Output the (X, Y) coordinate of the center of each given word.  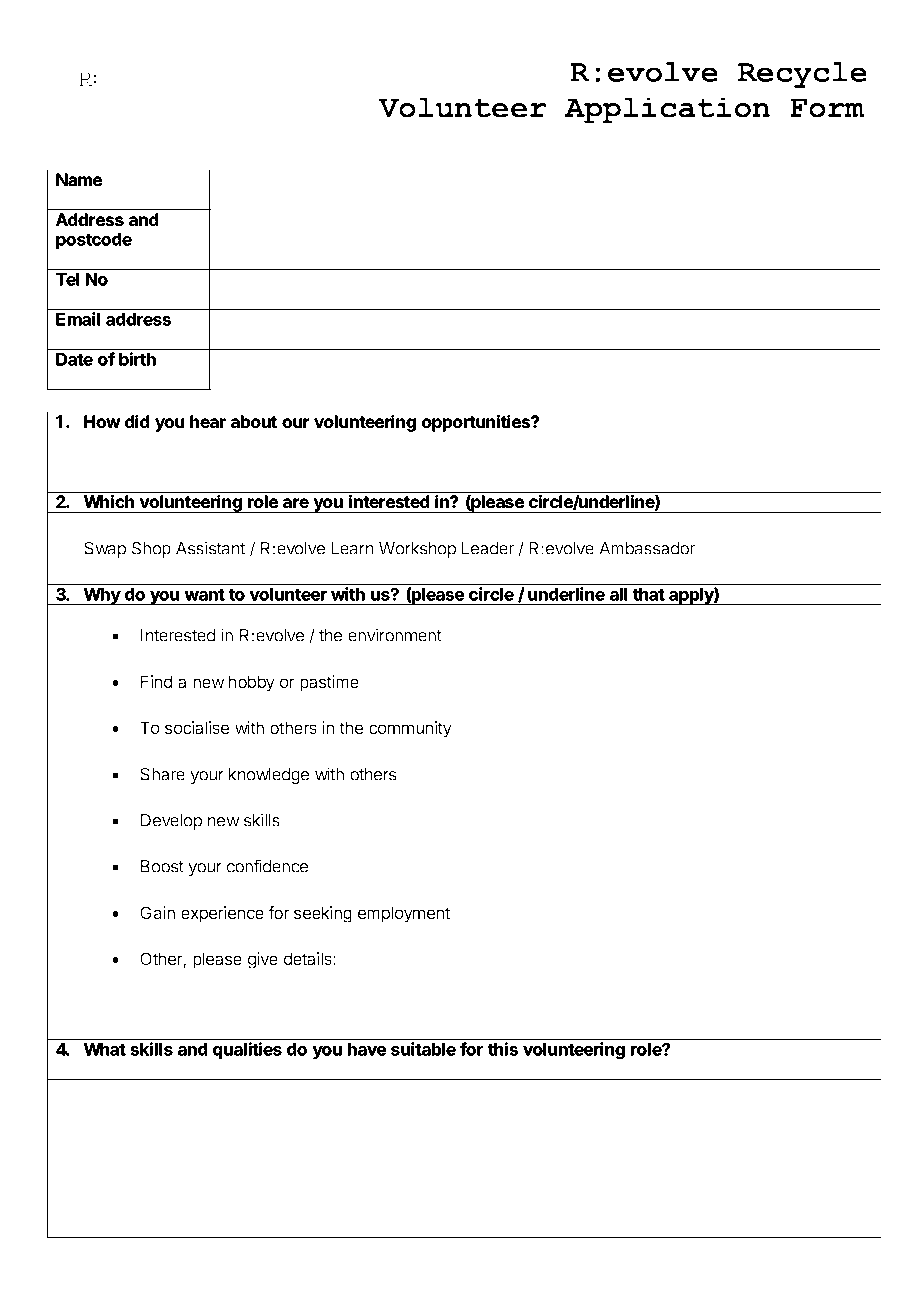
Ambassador (647, 548)
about (254, 421)
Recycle (802, 75)
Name (79, 179)
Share (162, 774)
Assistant (210, 548)
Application (667, 110)
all (618, 594)
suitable (423, 1049)
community (410, 729)
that (648, 594)
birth (137, 359)
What (105, 1049)
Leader (488, 548)
